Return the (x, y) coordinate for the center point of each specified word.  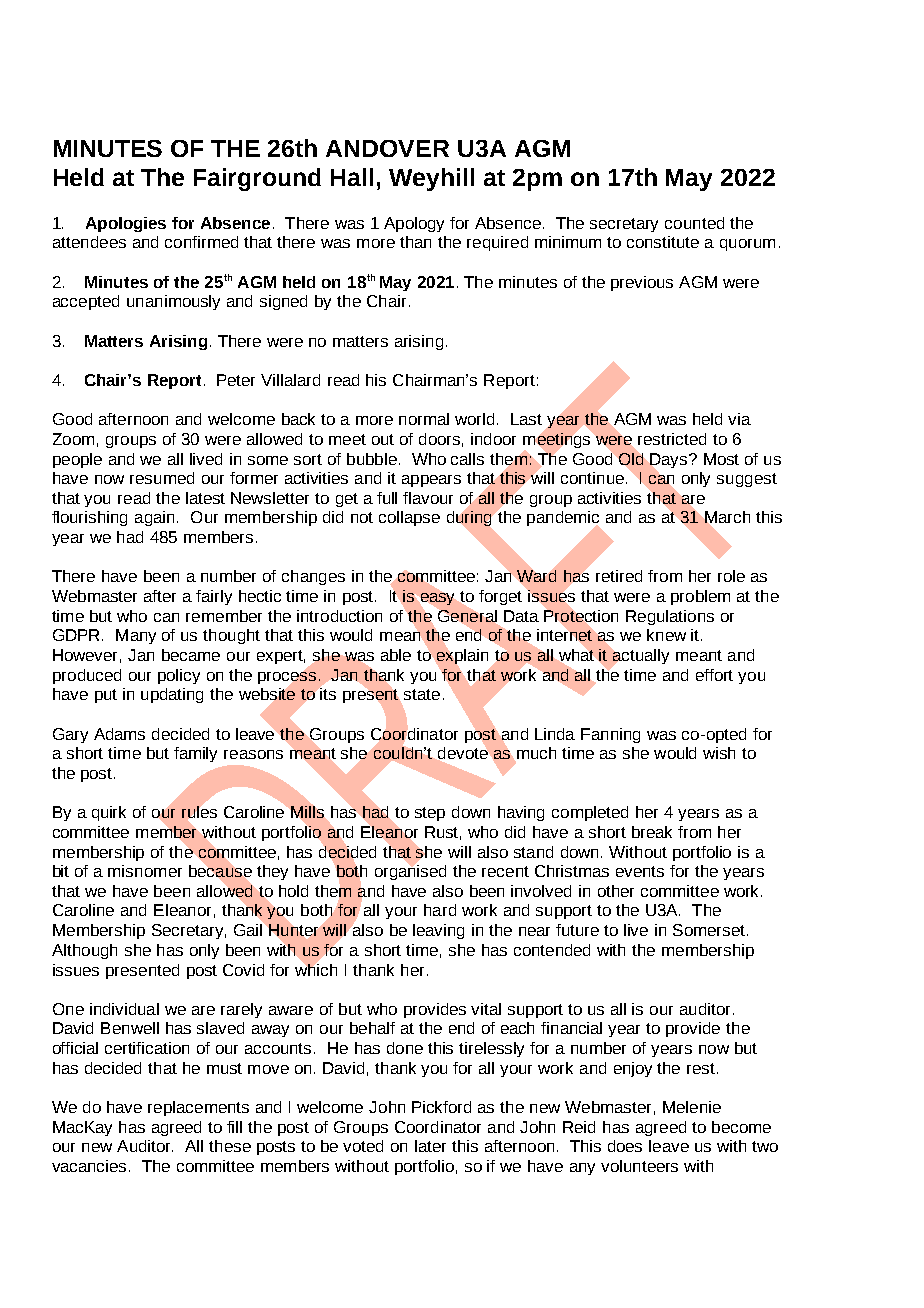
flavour (428, 498)
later (430, 1146)
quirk (109, 813)
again (154, 518)
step (430, 814)
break (652, 832)
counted (694, 223)
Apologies (126, 224)
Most (721, 459)
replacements (198, 1108)
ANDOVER (387, 148)
